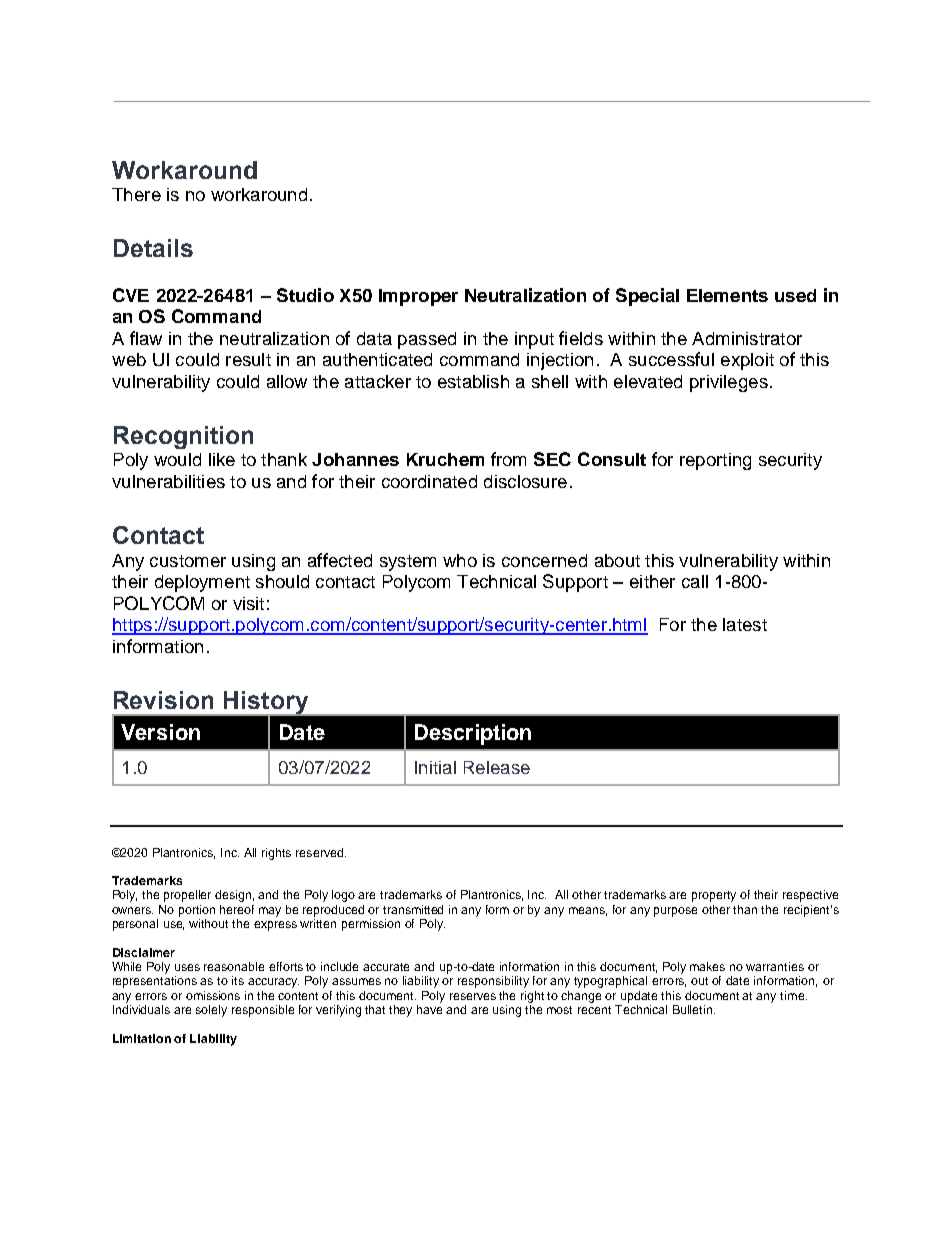 This screenshot has height=1233, width=952. Describe the element at coordinates (745, 624) in the screenshot. I see `latest` at that location.
